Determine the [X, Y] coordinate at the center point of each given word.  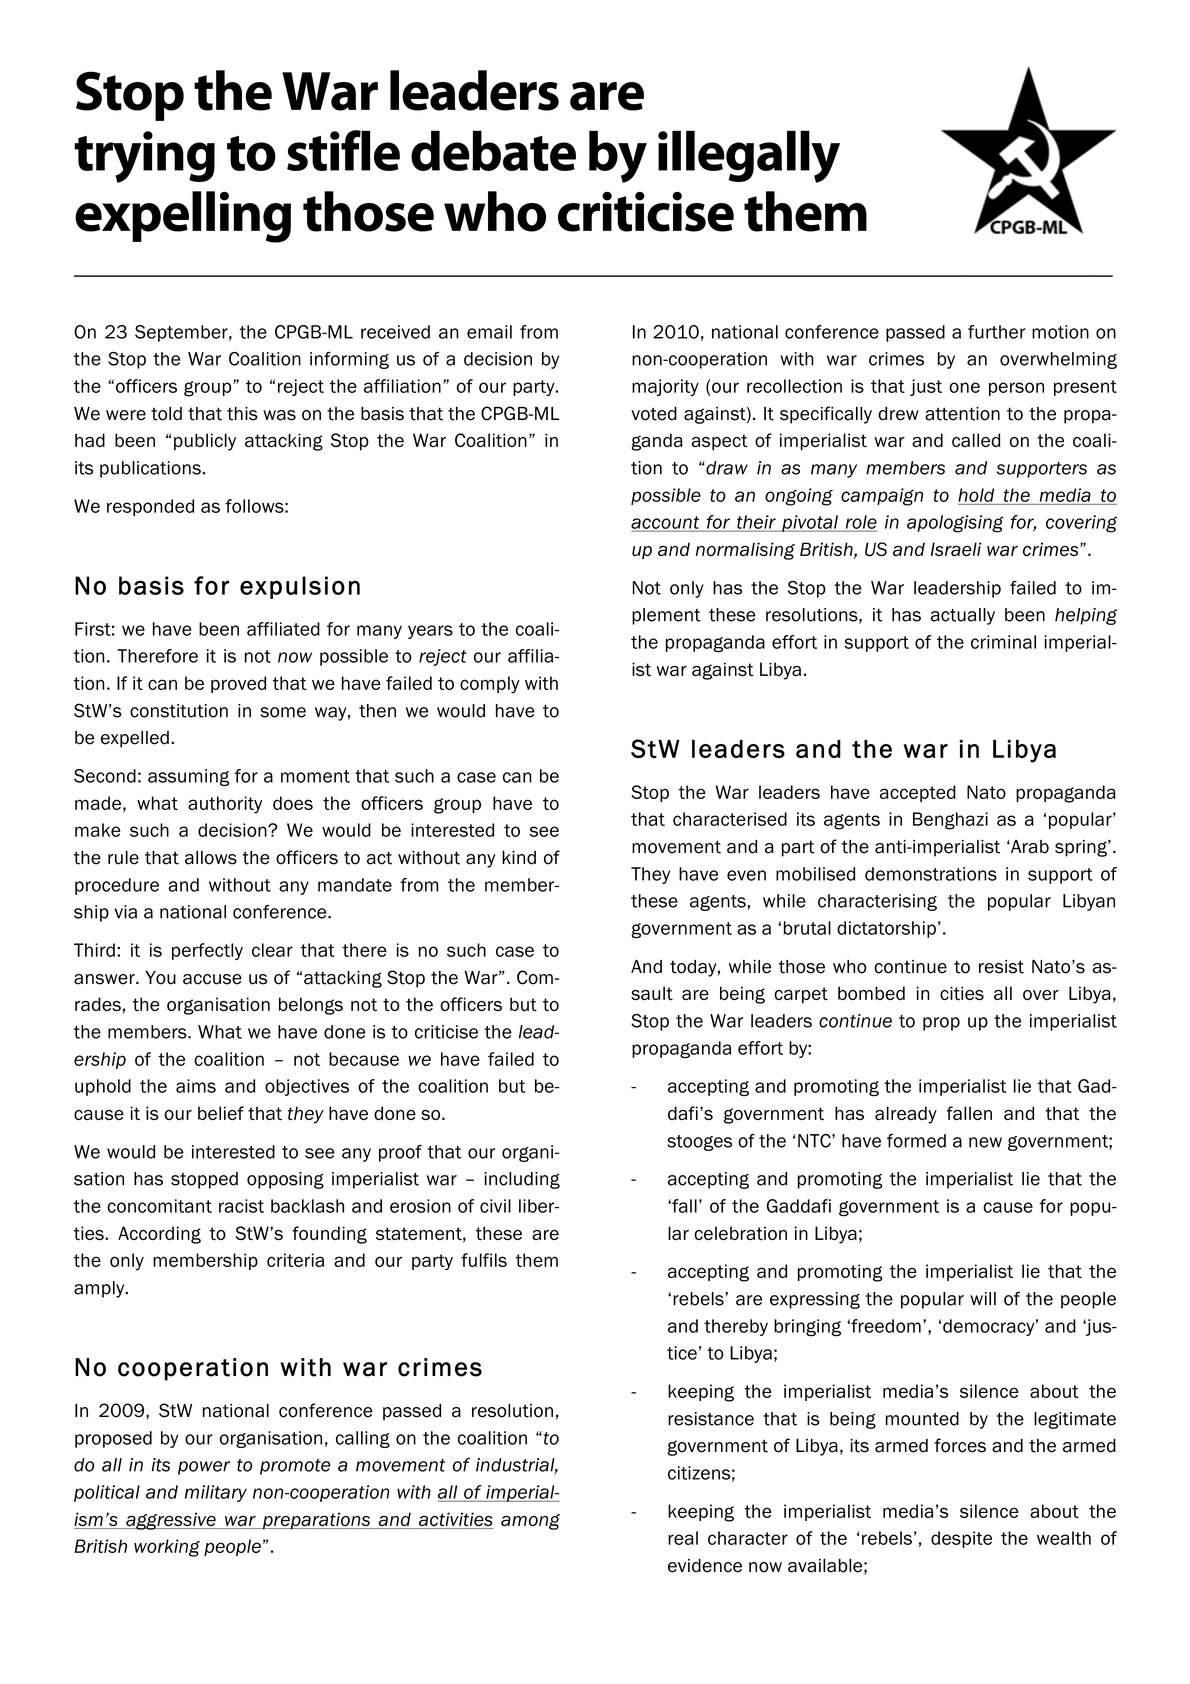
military [216, 1493]
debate [493, 150]
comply [490, 685]
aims [196, 1086]
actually [963, 616]
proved [238, 684]
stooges [699, 1143]
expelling [183, 217]
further [997, 332]
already [906, 1115]
